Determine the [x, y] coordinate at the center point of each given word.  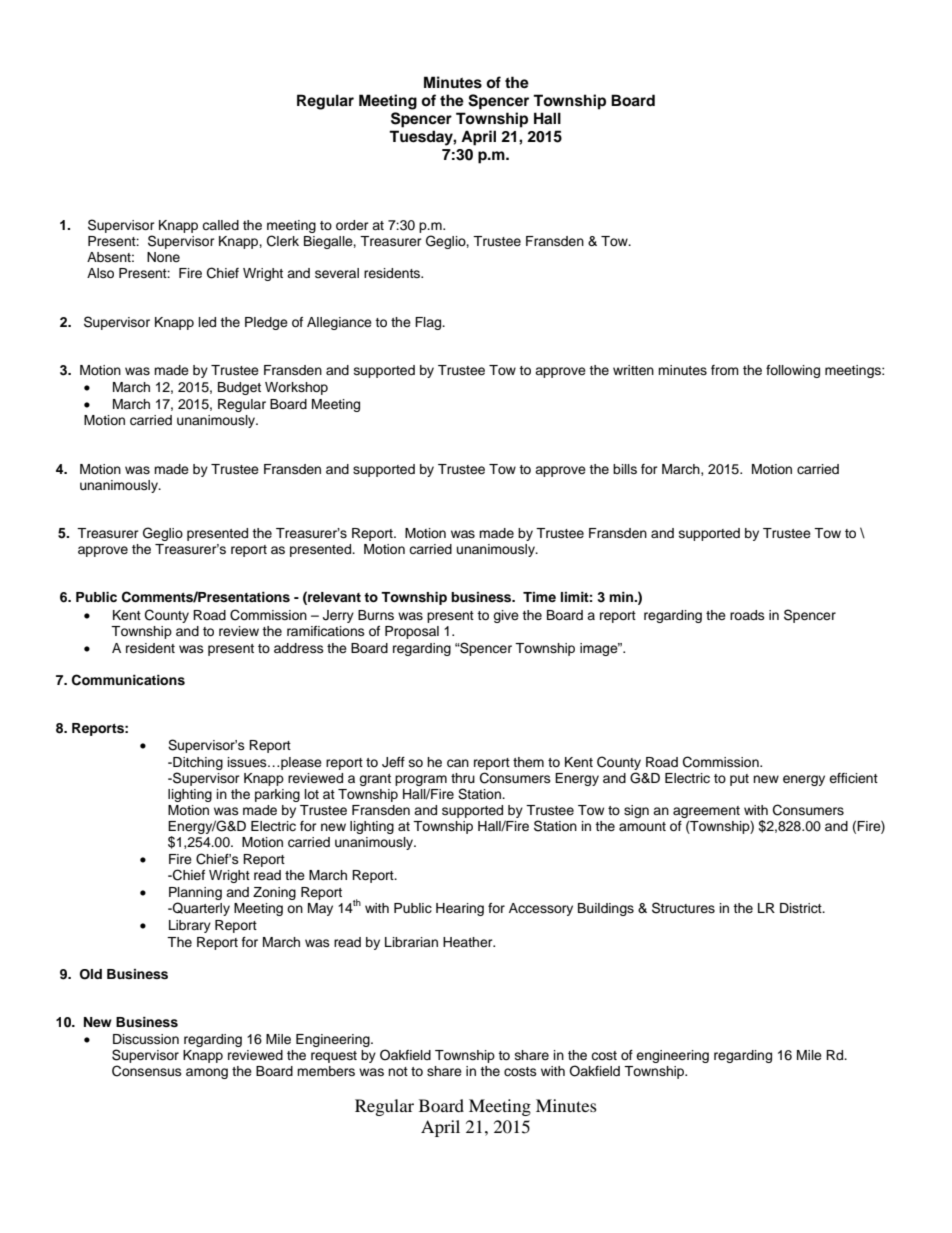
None [163, 257]
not [398, 1071]
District [802, 908]
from [725, 370]
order [352, 225]
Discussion [146, 1039]
